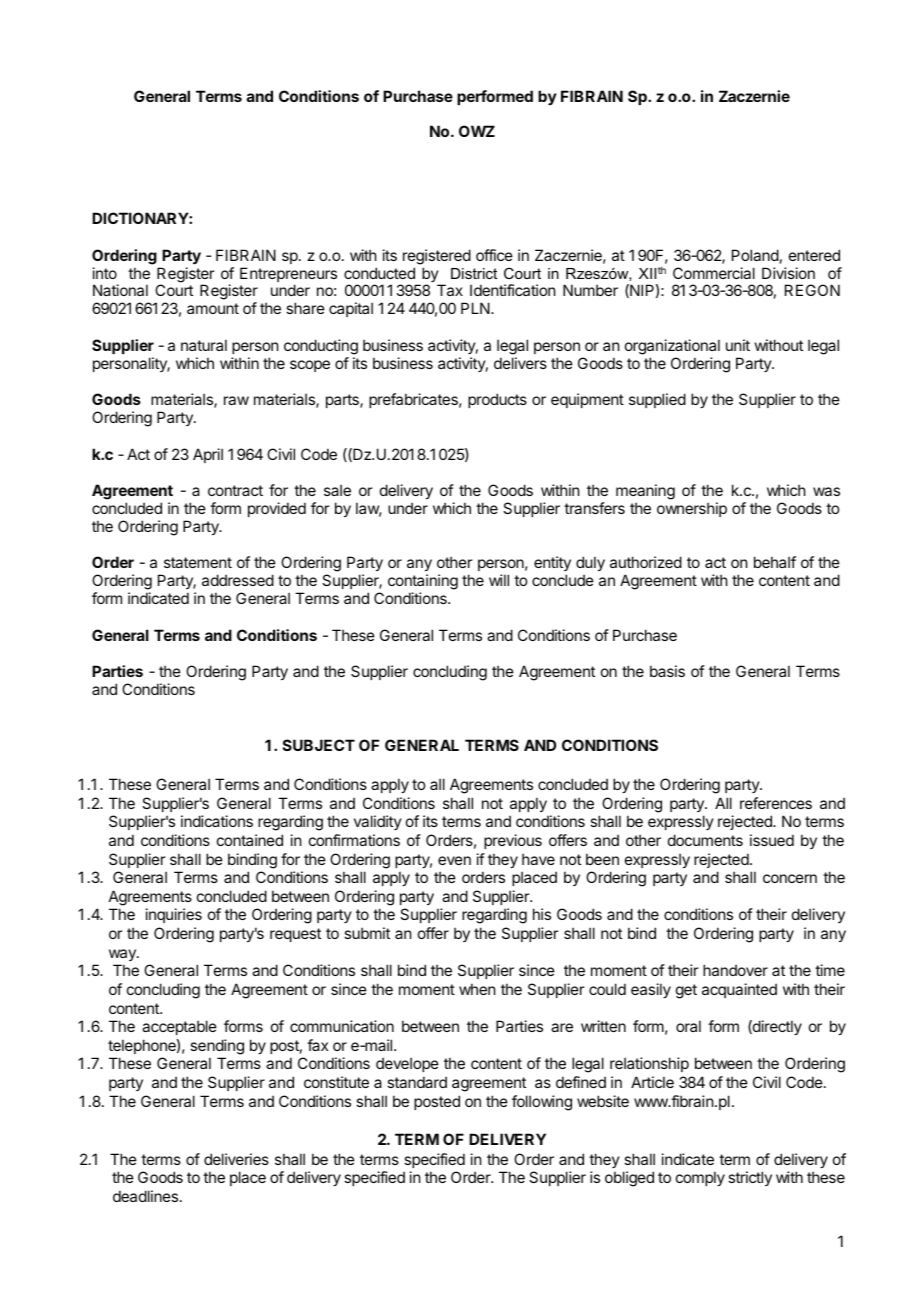 This screenshot has width=924, height=1308. What do you see at coordinates (474, 273) in the screenshot?
I see `District` at bounding box center [474, 273].
